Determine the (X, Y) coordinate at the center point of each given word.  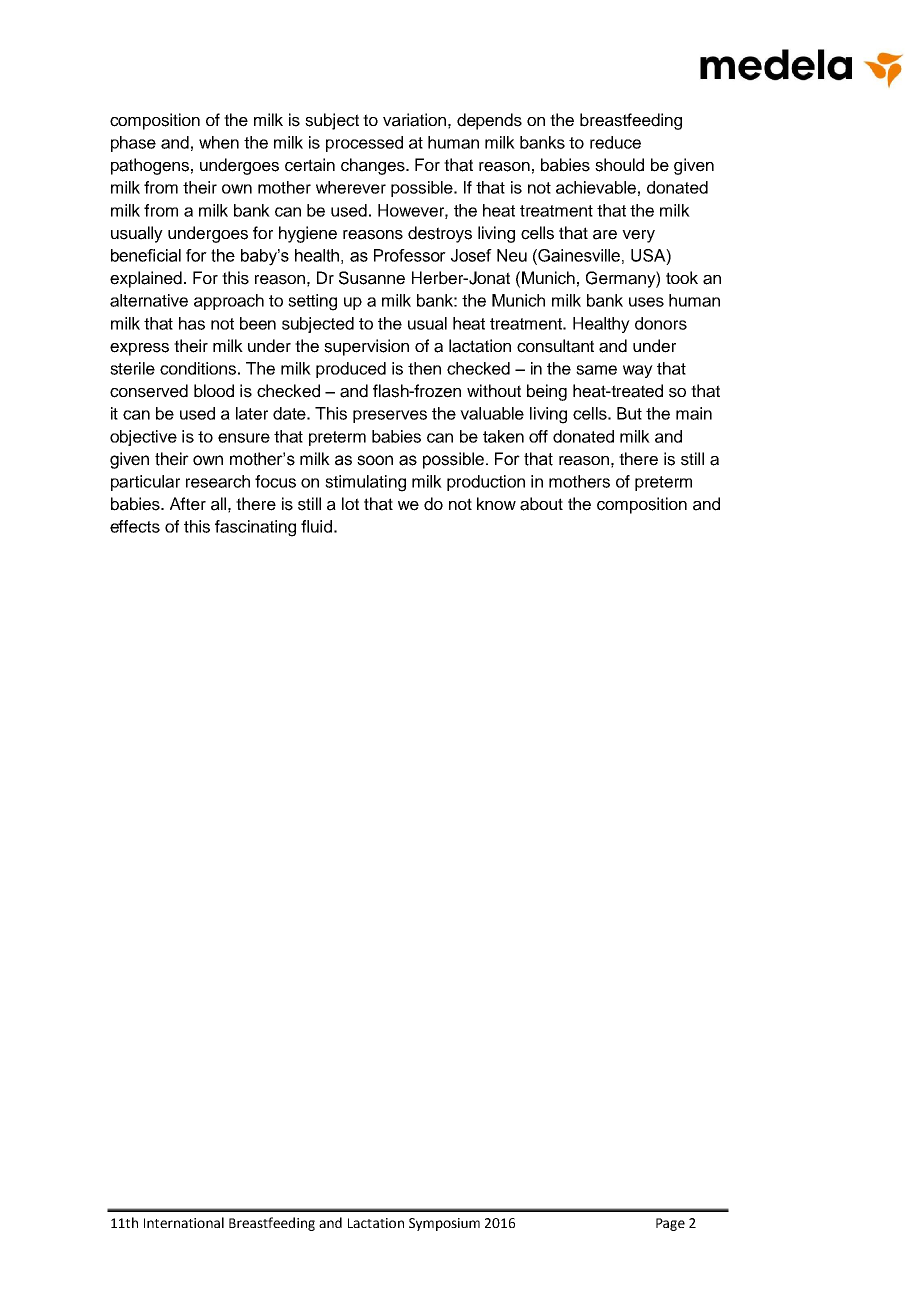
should (619, 165)
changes (374, 166)
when (219, 142)
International (184, 1222)
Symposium (444, 1224)
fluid (316, 526)
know (496, 503)
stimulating (365, 483)
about (541, 504)
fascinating (255, 528)
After (188, 504)
